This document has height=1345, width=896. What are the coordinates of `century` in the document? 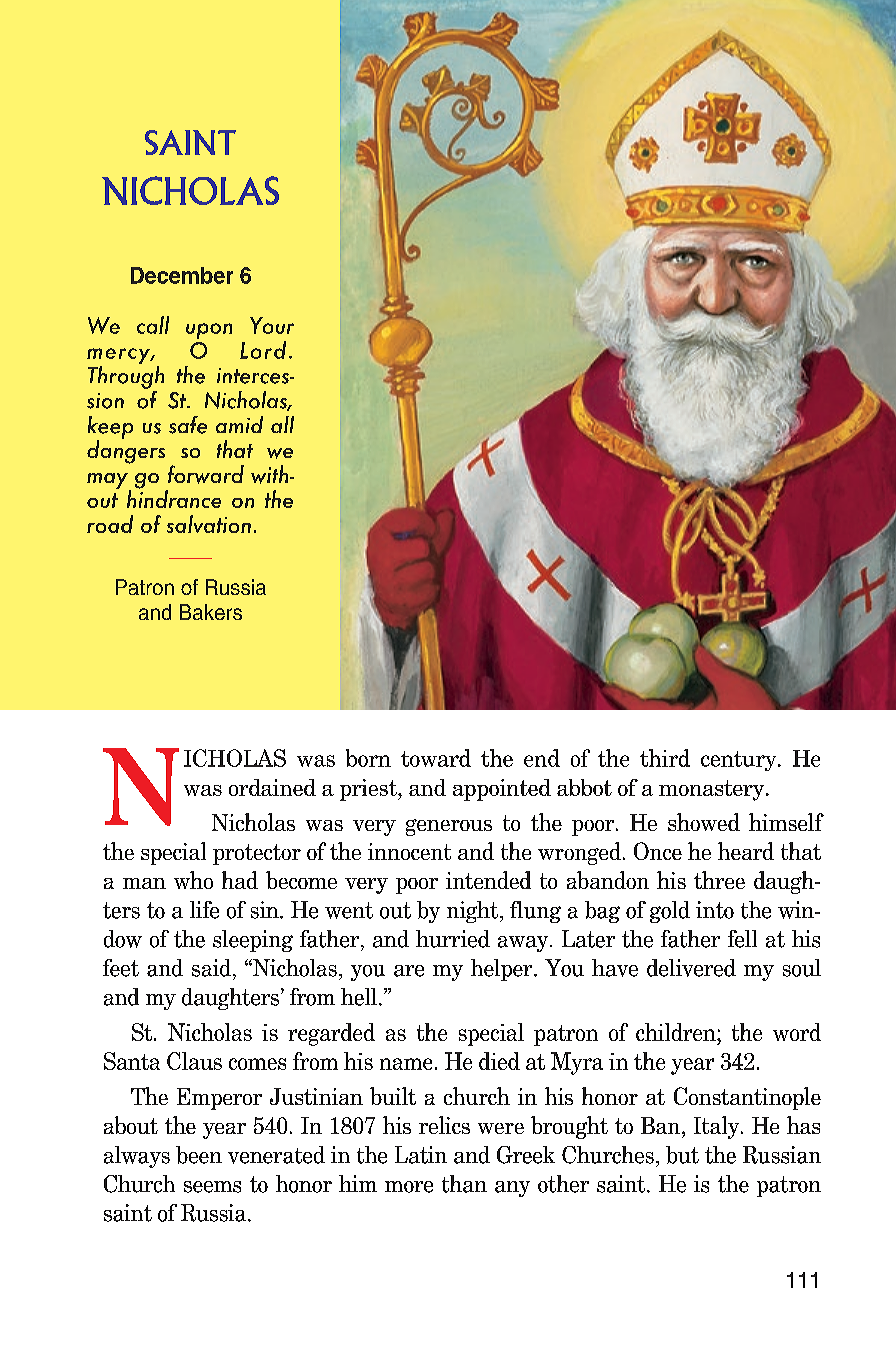 It's located at (740, 761).
